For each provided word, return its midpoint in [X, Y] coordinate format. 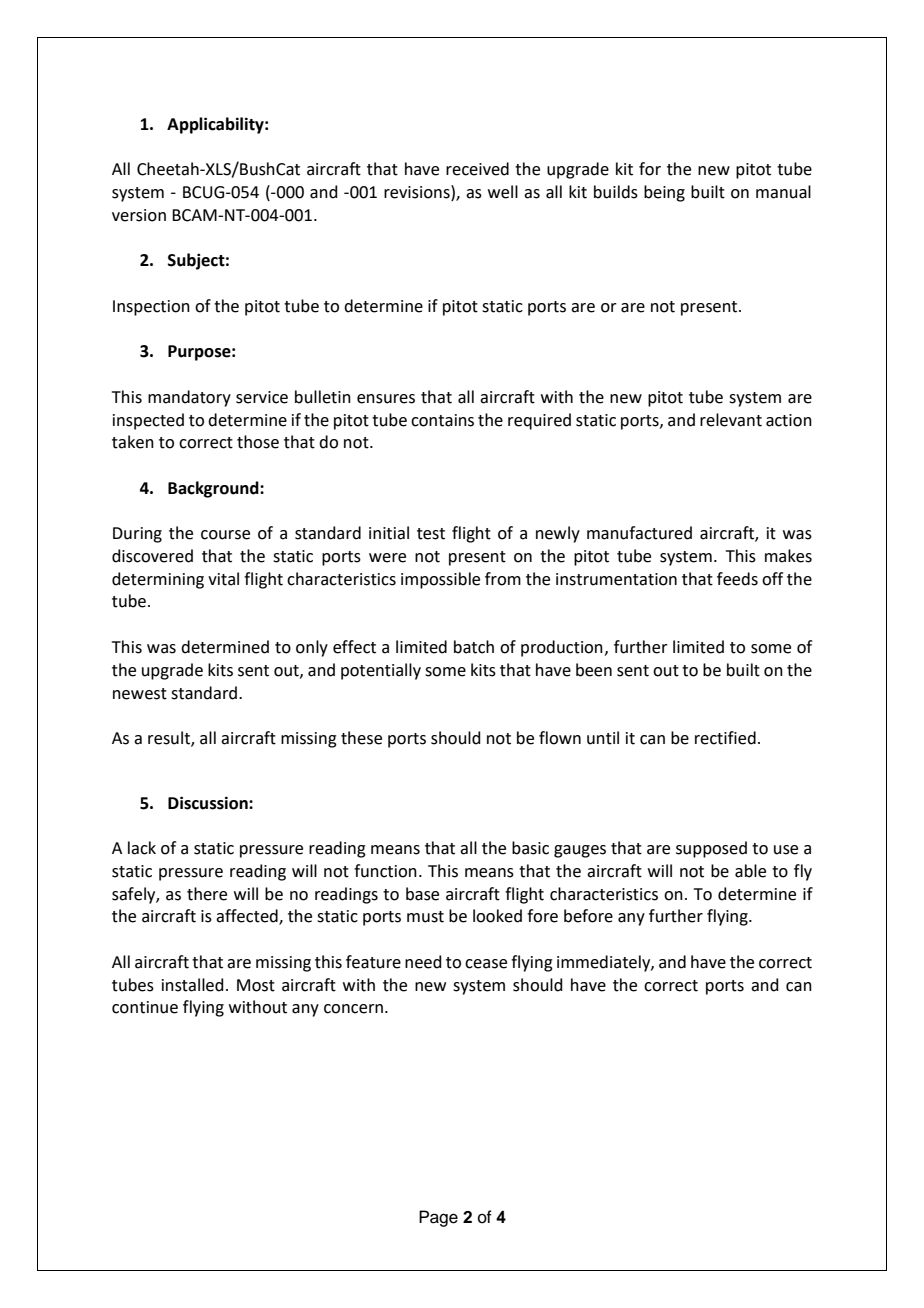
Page [438, 1218]
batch [474, 647]
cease [486, 964]
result [170, 739]
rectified [725, 738]
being [664, 193]
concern [353, 1009]
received [477, 169]
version [139, 215]
